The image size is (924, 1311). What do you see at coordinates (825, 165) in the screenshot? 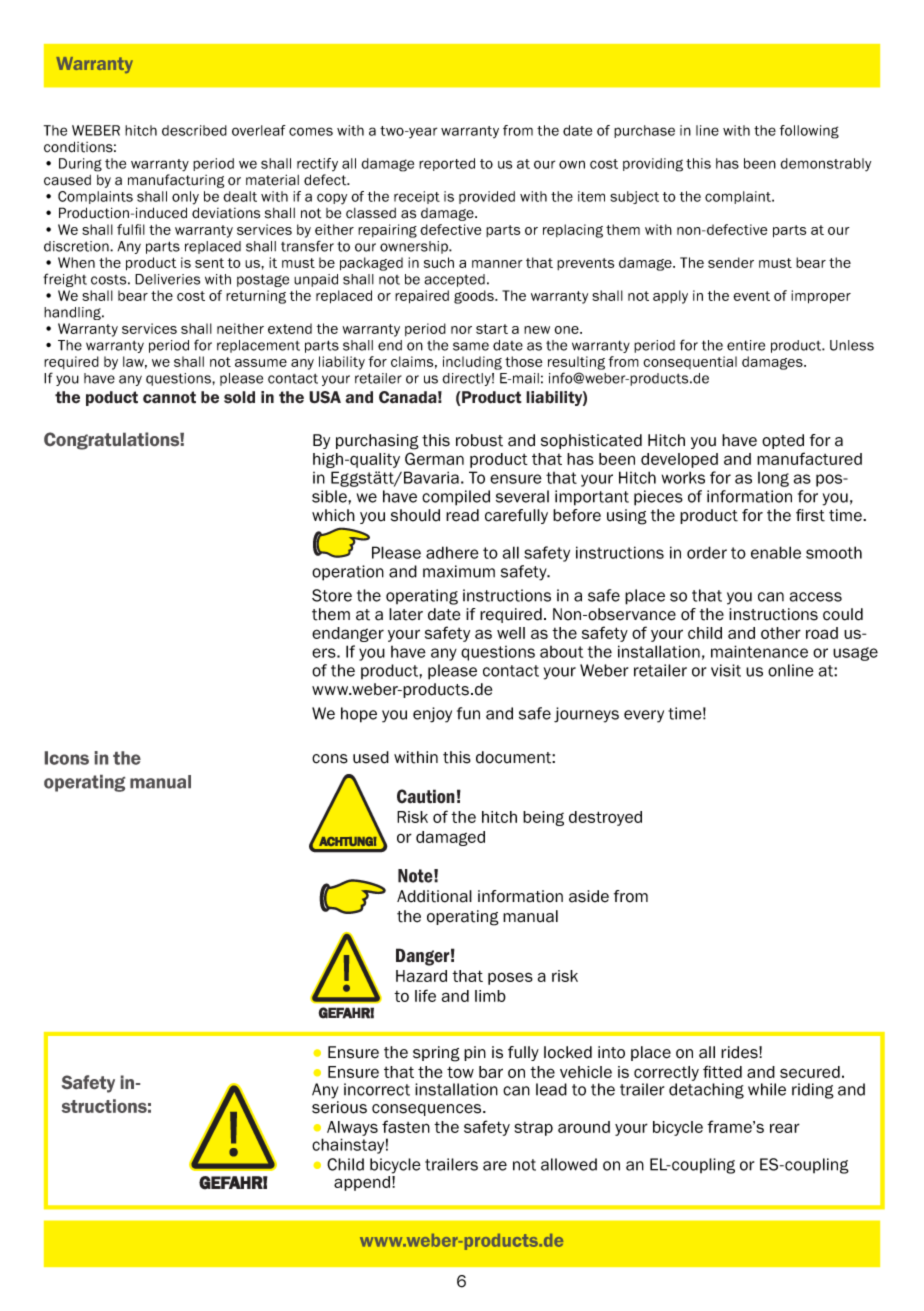
I see `demonstrably` at bounding box center [825, 165].
